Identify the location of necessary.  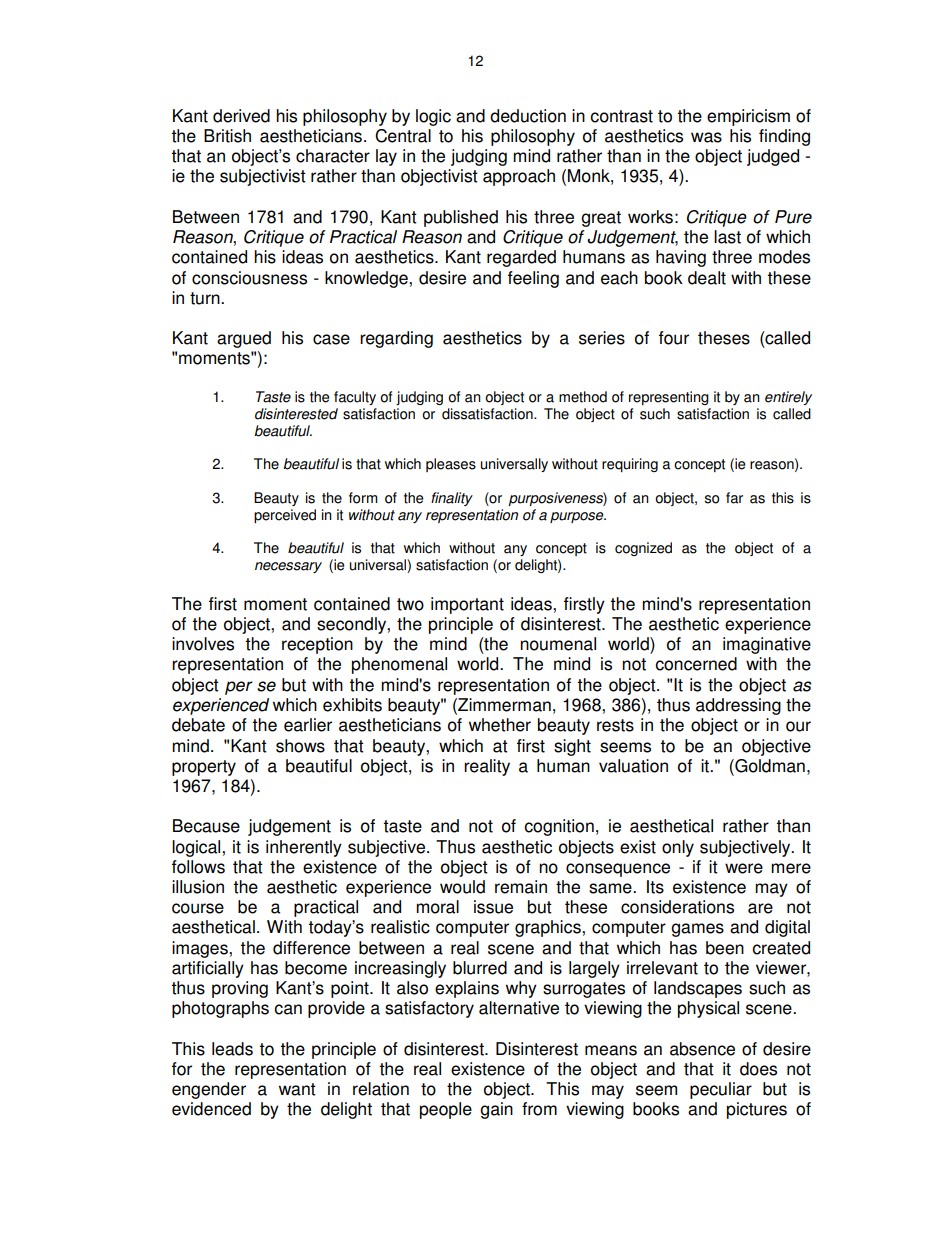
(288, 567).
